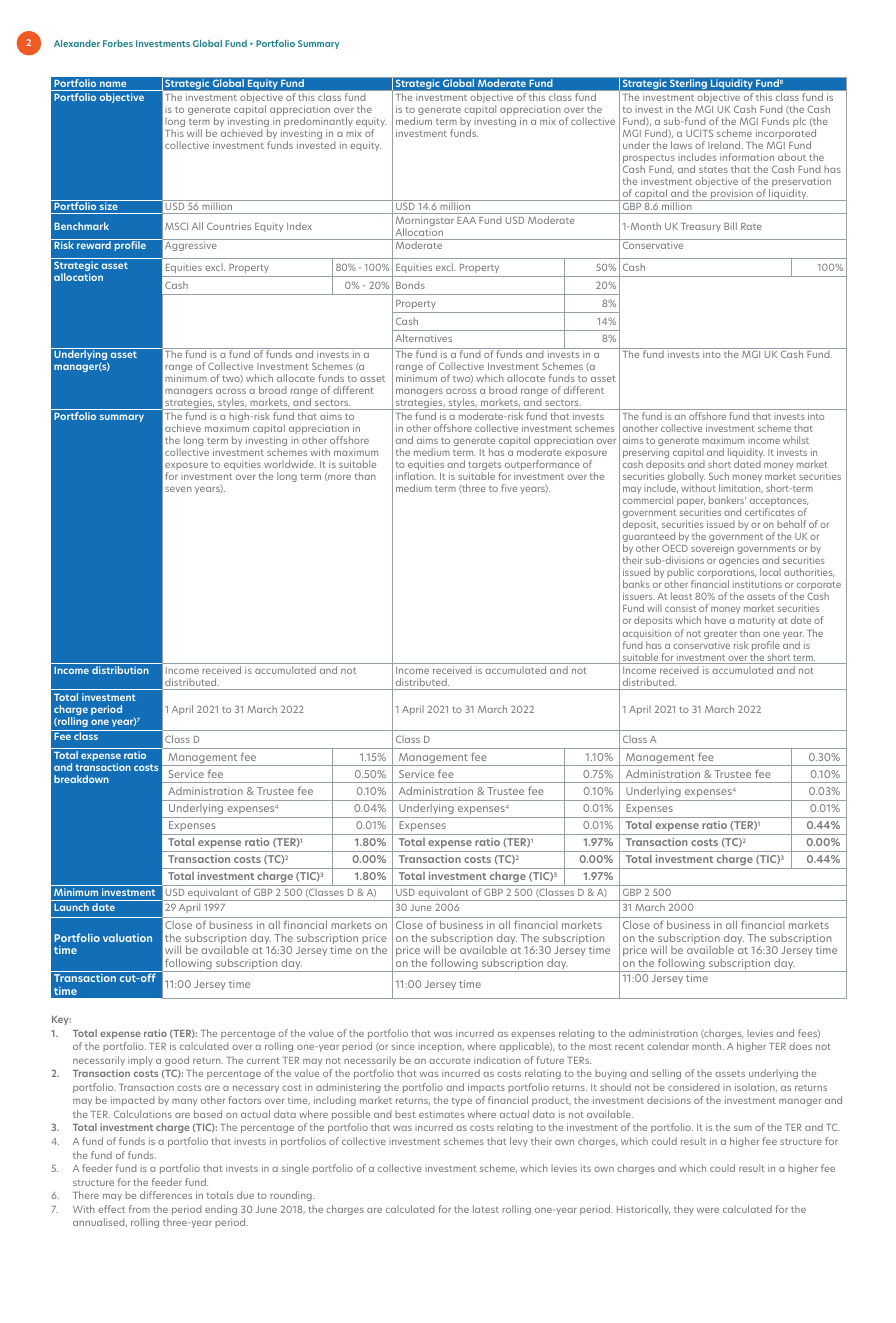  Describe the element at coordinates (81, 779) in the document. I see `breakdown` at that location.
